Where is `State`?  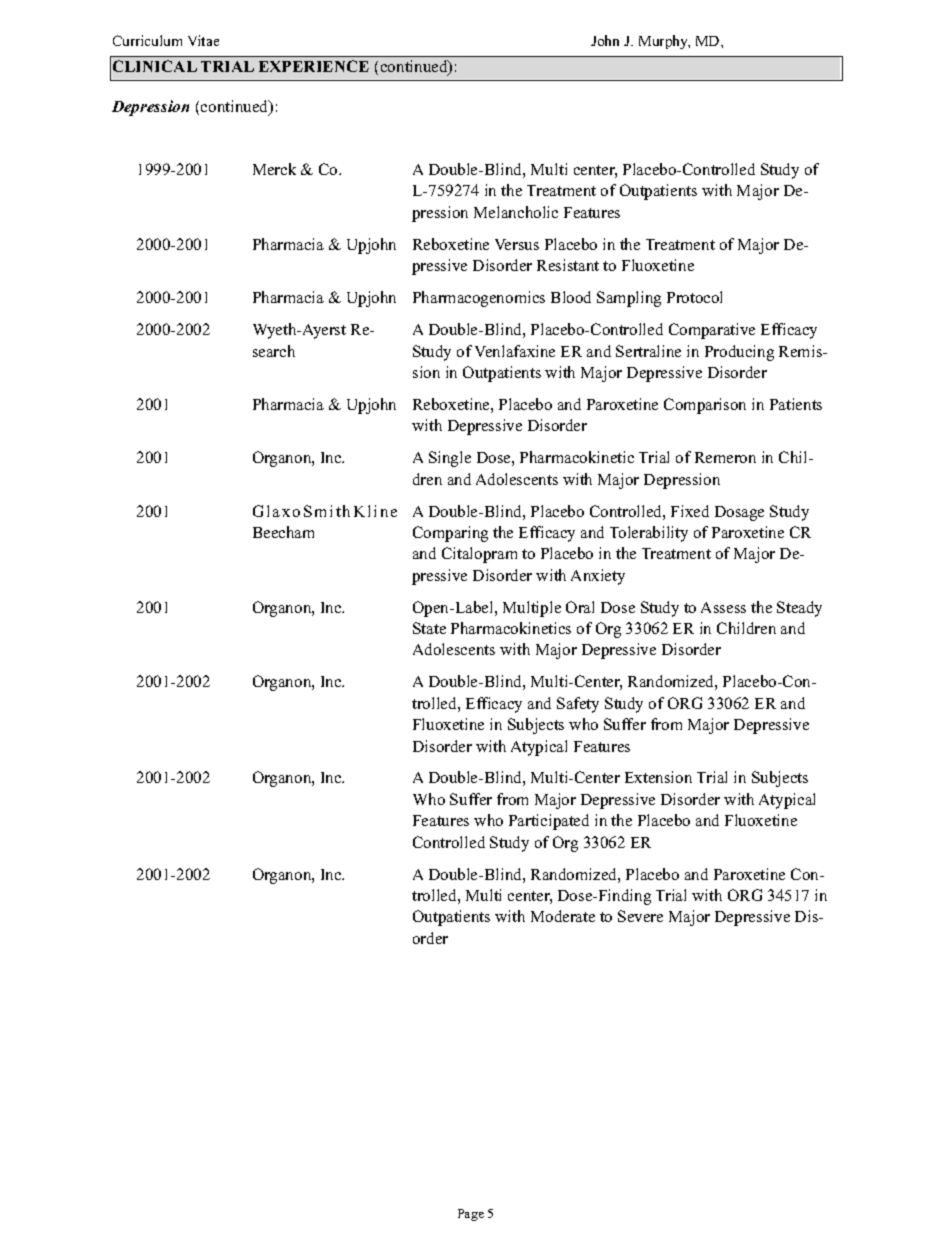
State is located at coordinates (429, 628).
